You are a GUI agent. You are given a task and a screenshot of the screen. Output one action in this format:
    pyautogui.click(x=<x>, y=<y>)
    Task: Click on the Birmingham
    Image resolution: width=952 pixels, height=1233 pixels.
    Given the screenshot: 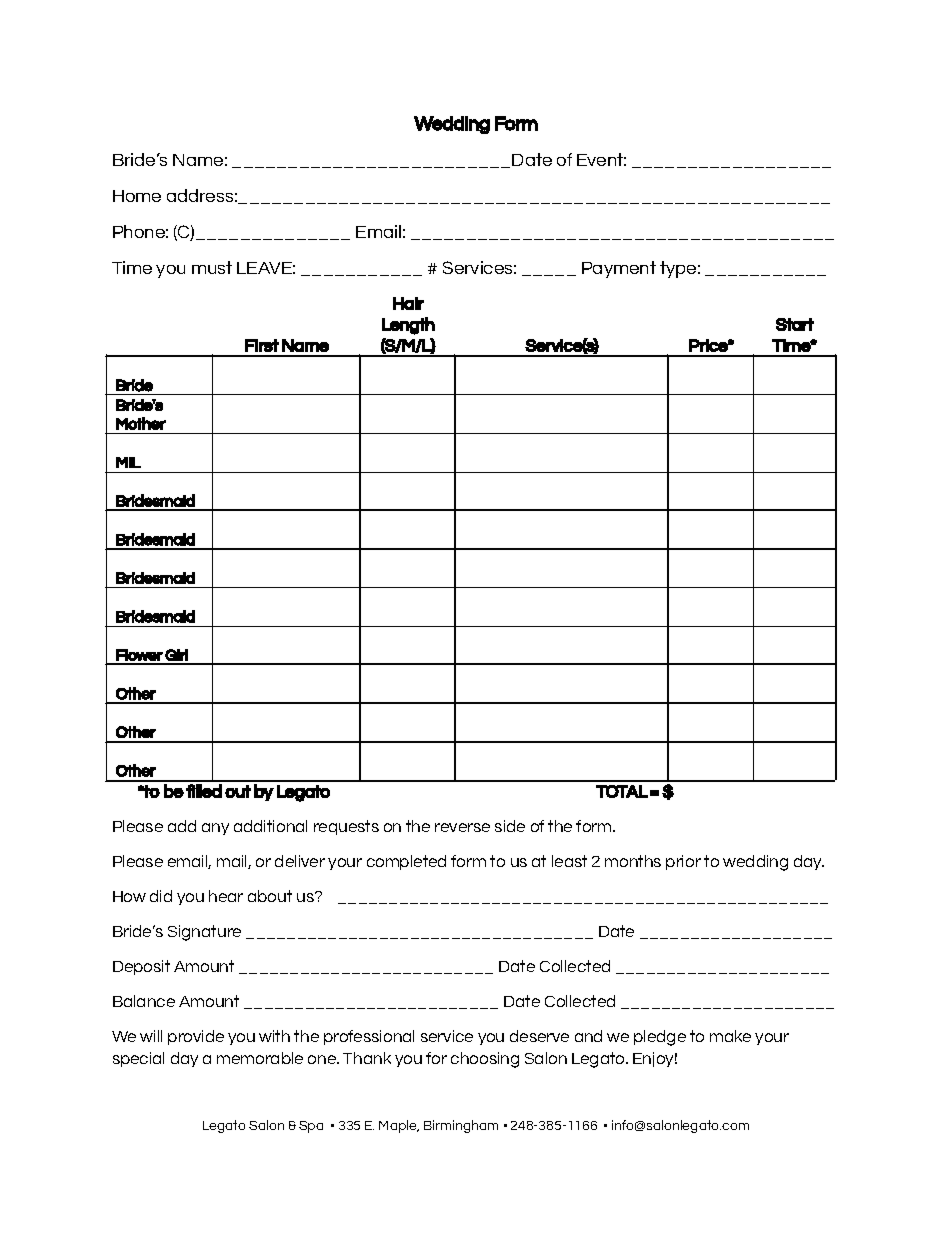 What is the action you would take?
    pyautogui.click(x=461, y=1126)
